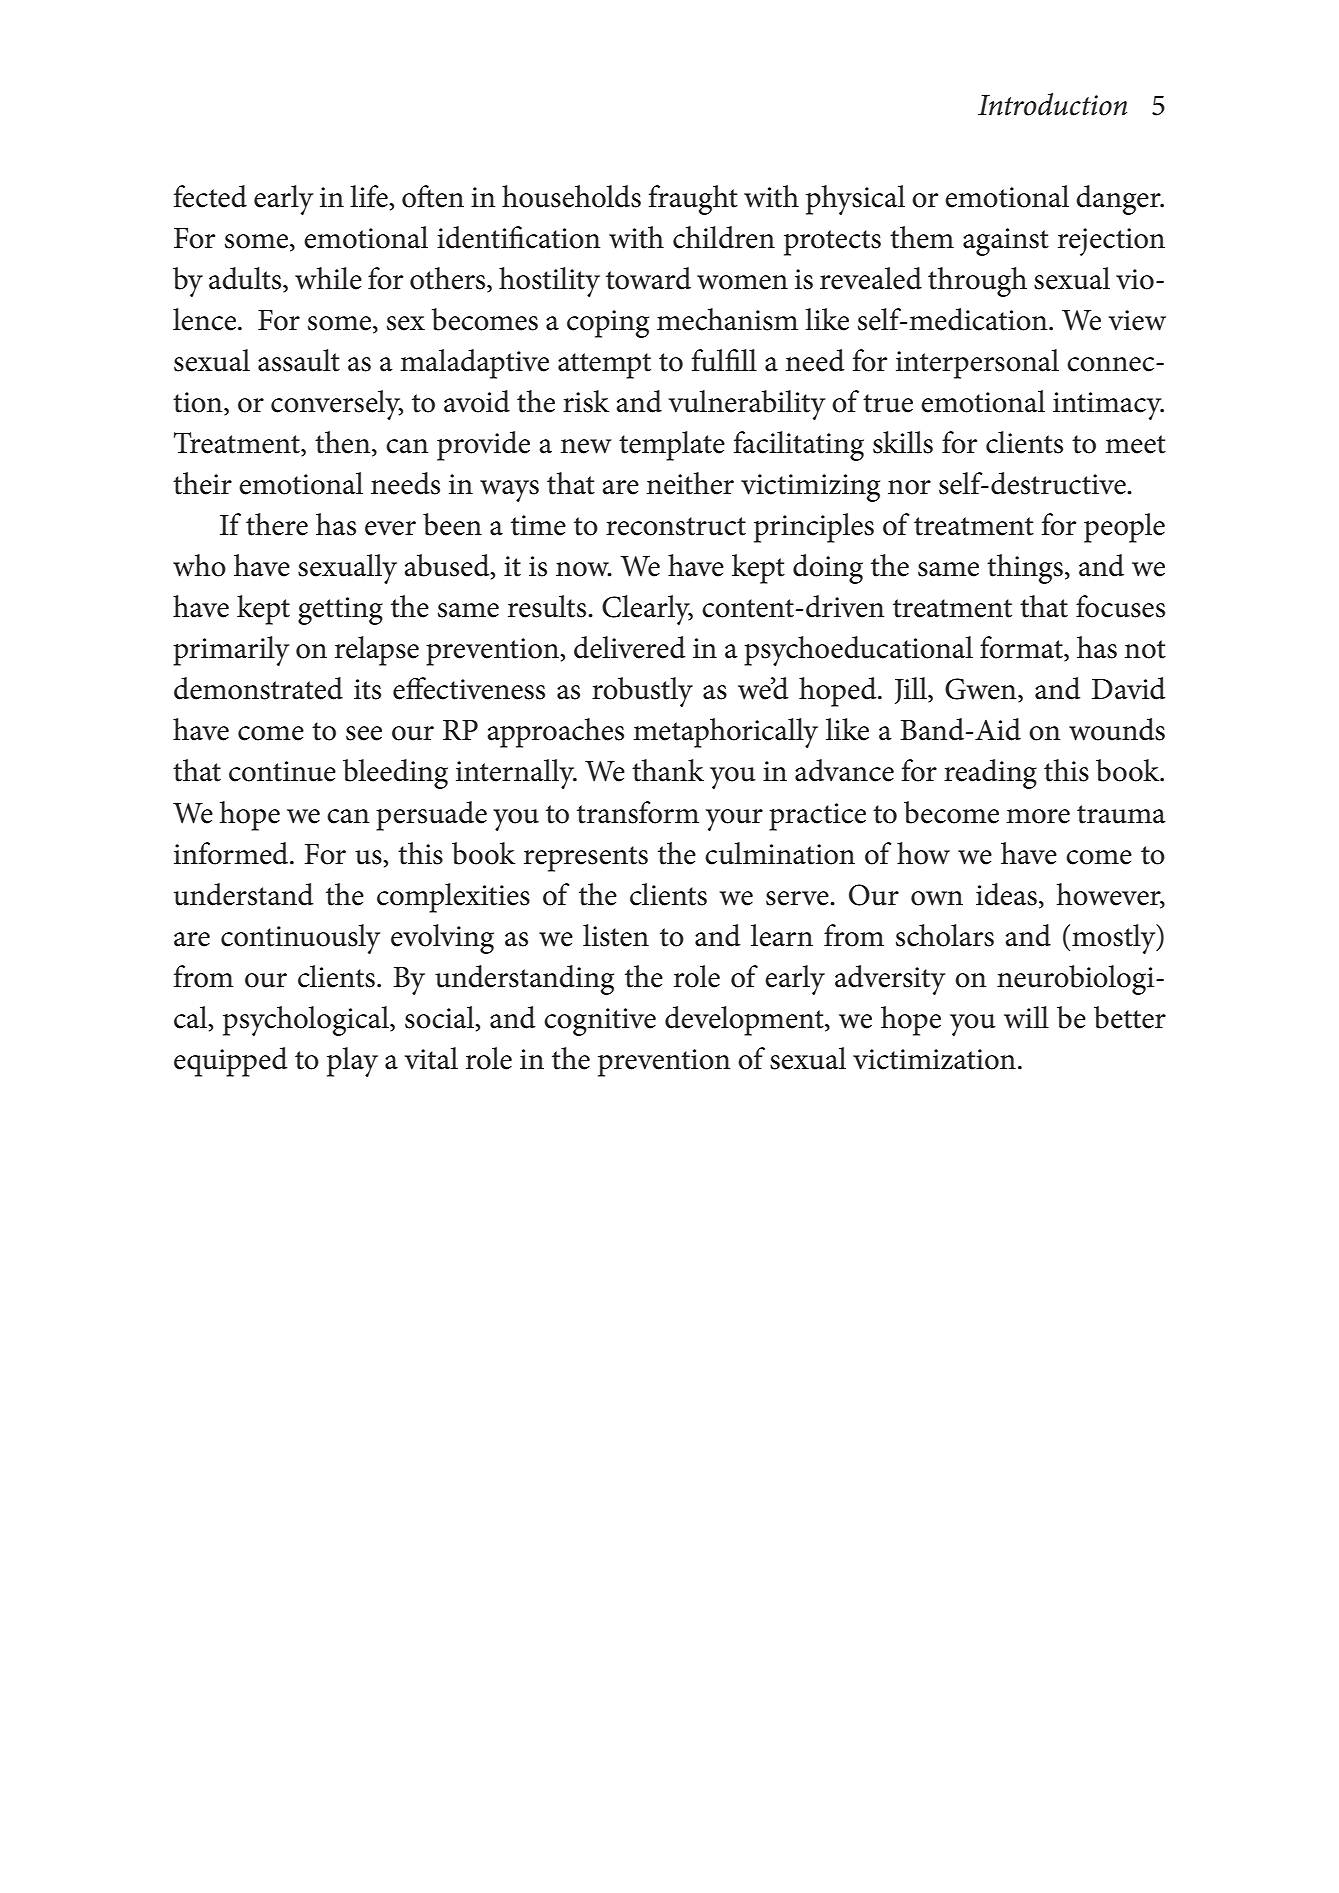 The image size is (1339, 1893). I want to click on against, so click(1006, 242).
